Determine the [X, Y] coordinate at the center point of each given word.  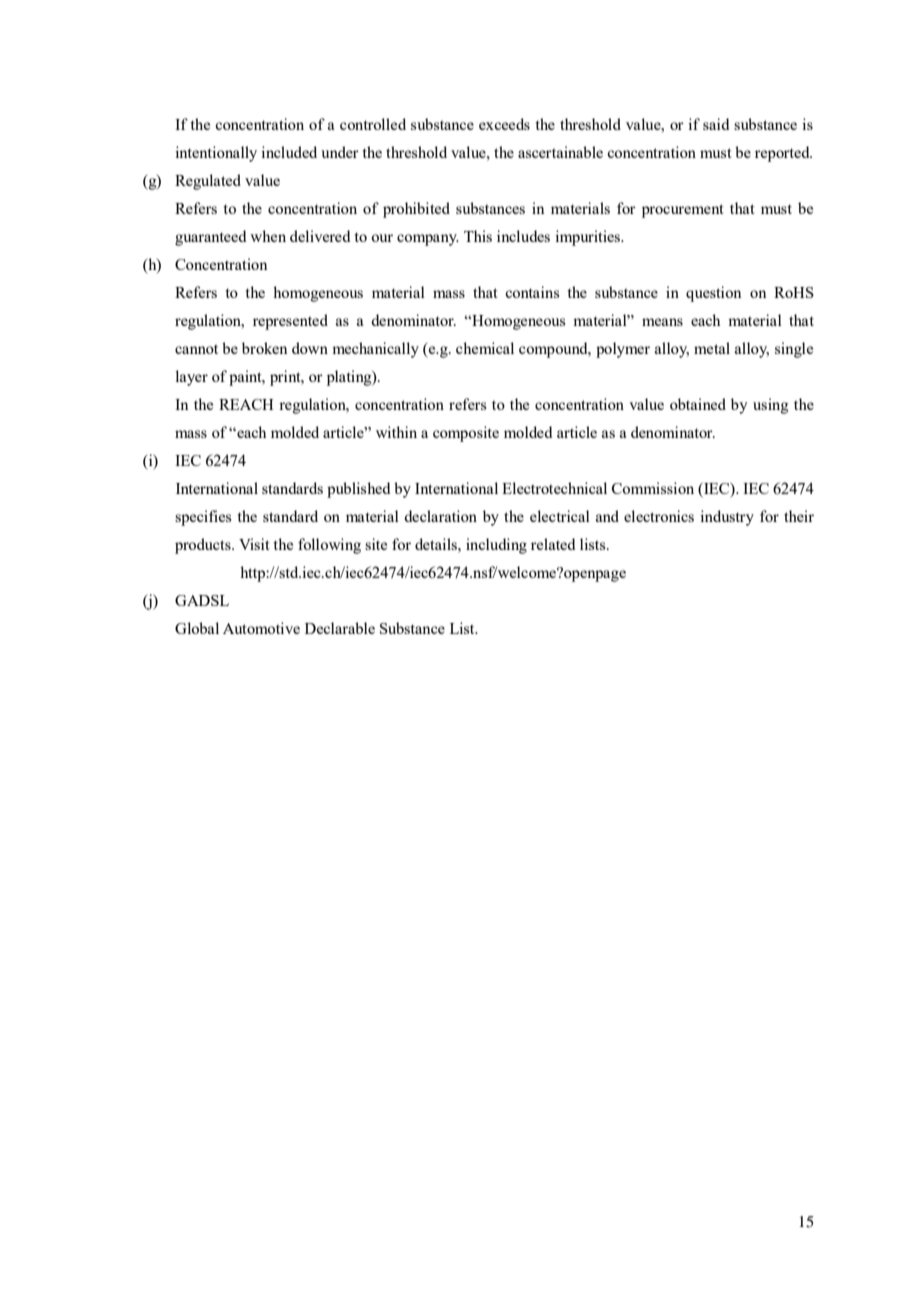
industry [727, 518]
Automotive [261, 628]
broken [265, 348]
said [716, 124]
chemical [485, 348]
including [496, 546]
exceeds [504, 124]
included [289, 152]
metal [712, 348]
